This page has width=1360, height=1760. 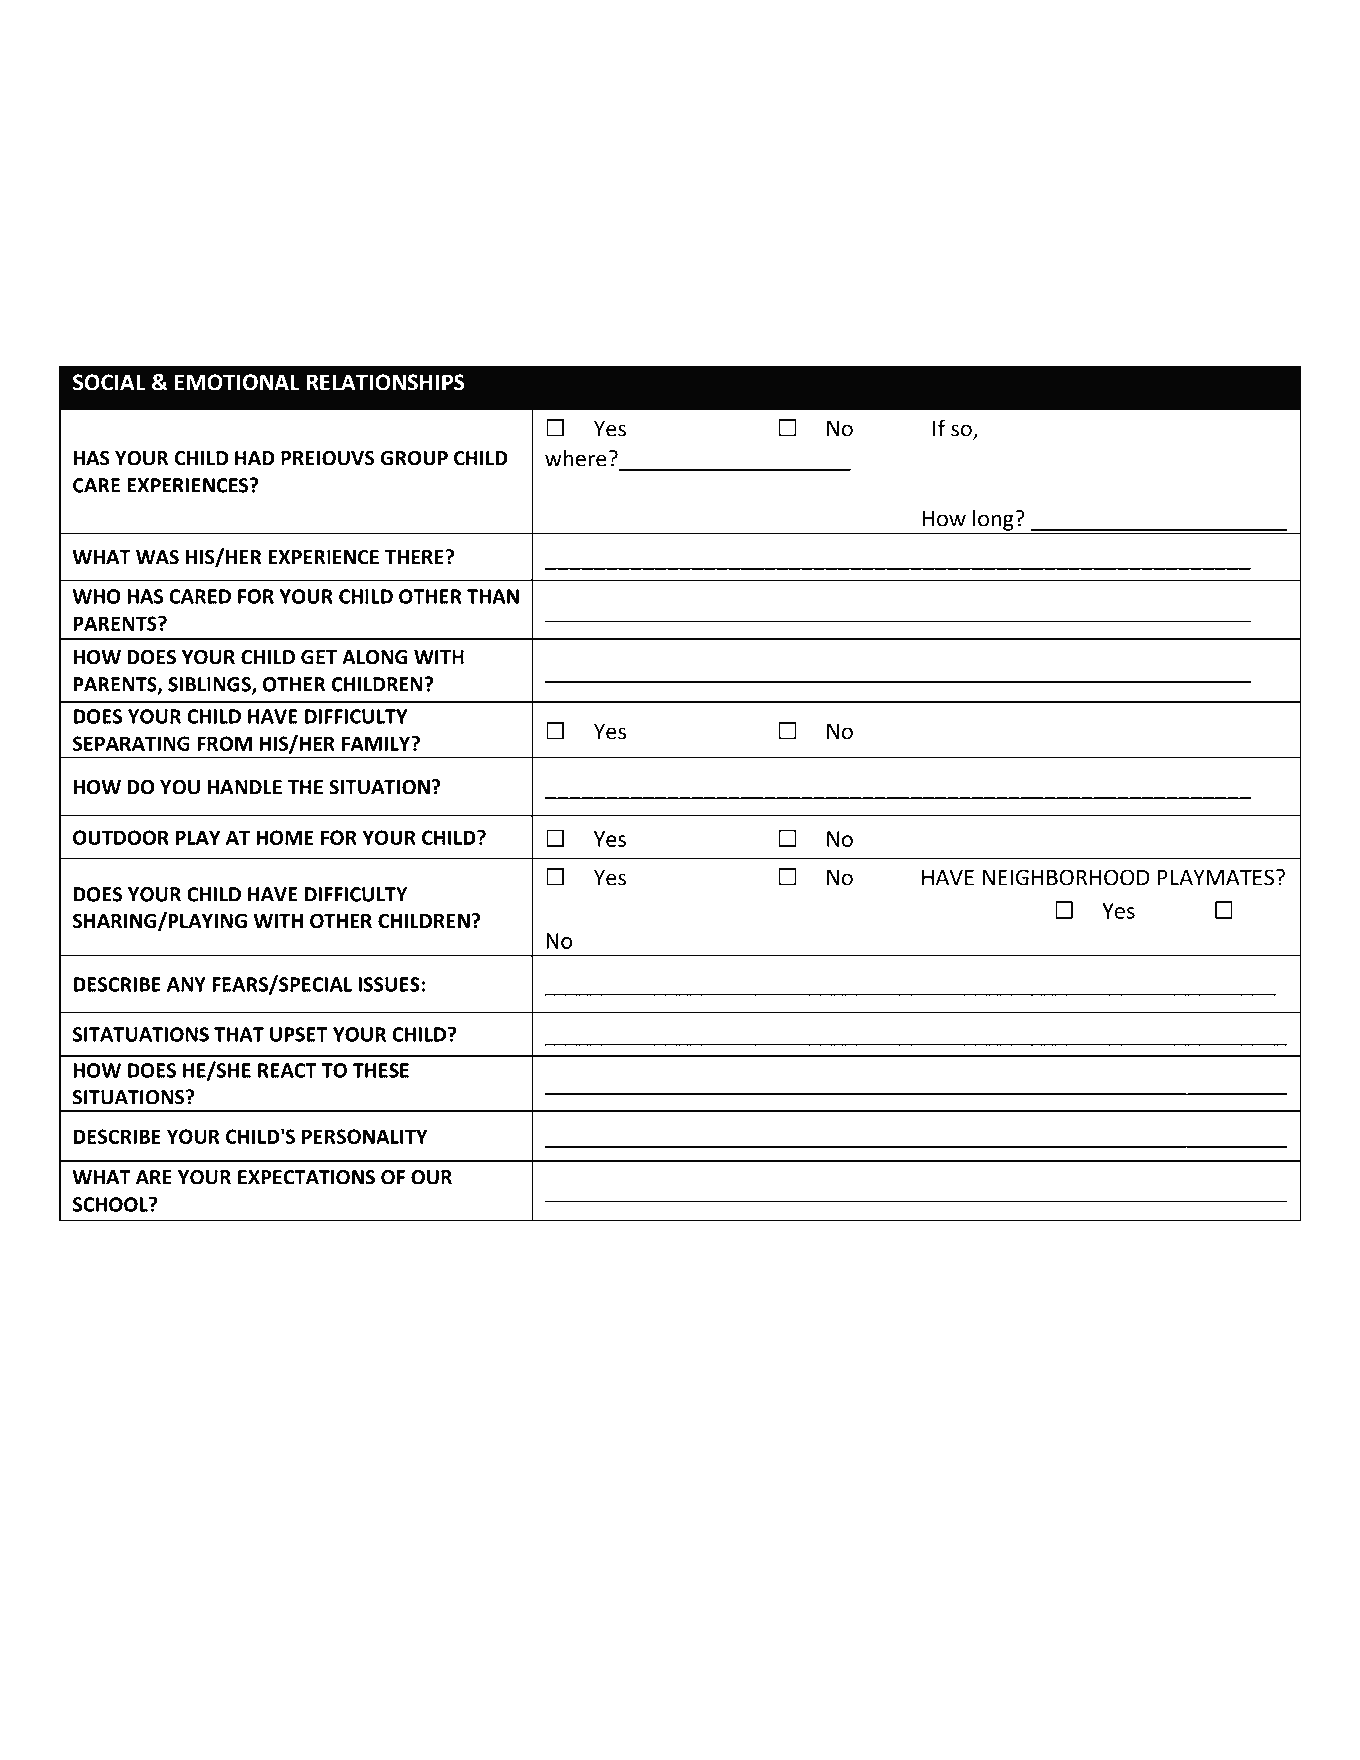 What do you see at coordinates (386, 382) in the page?
I see `RELATIONSHIPS` at bounding box center [386, 382].
